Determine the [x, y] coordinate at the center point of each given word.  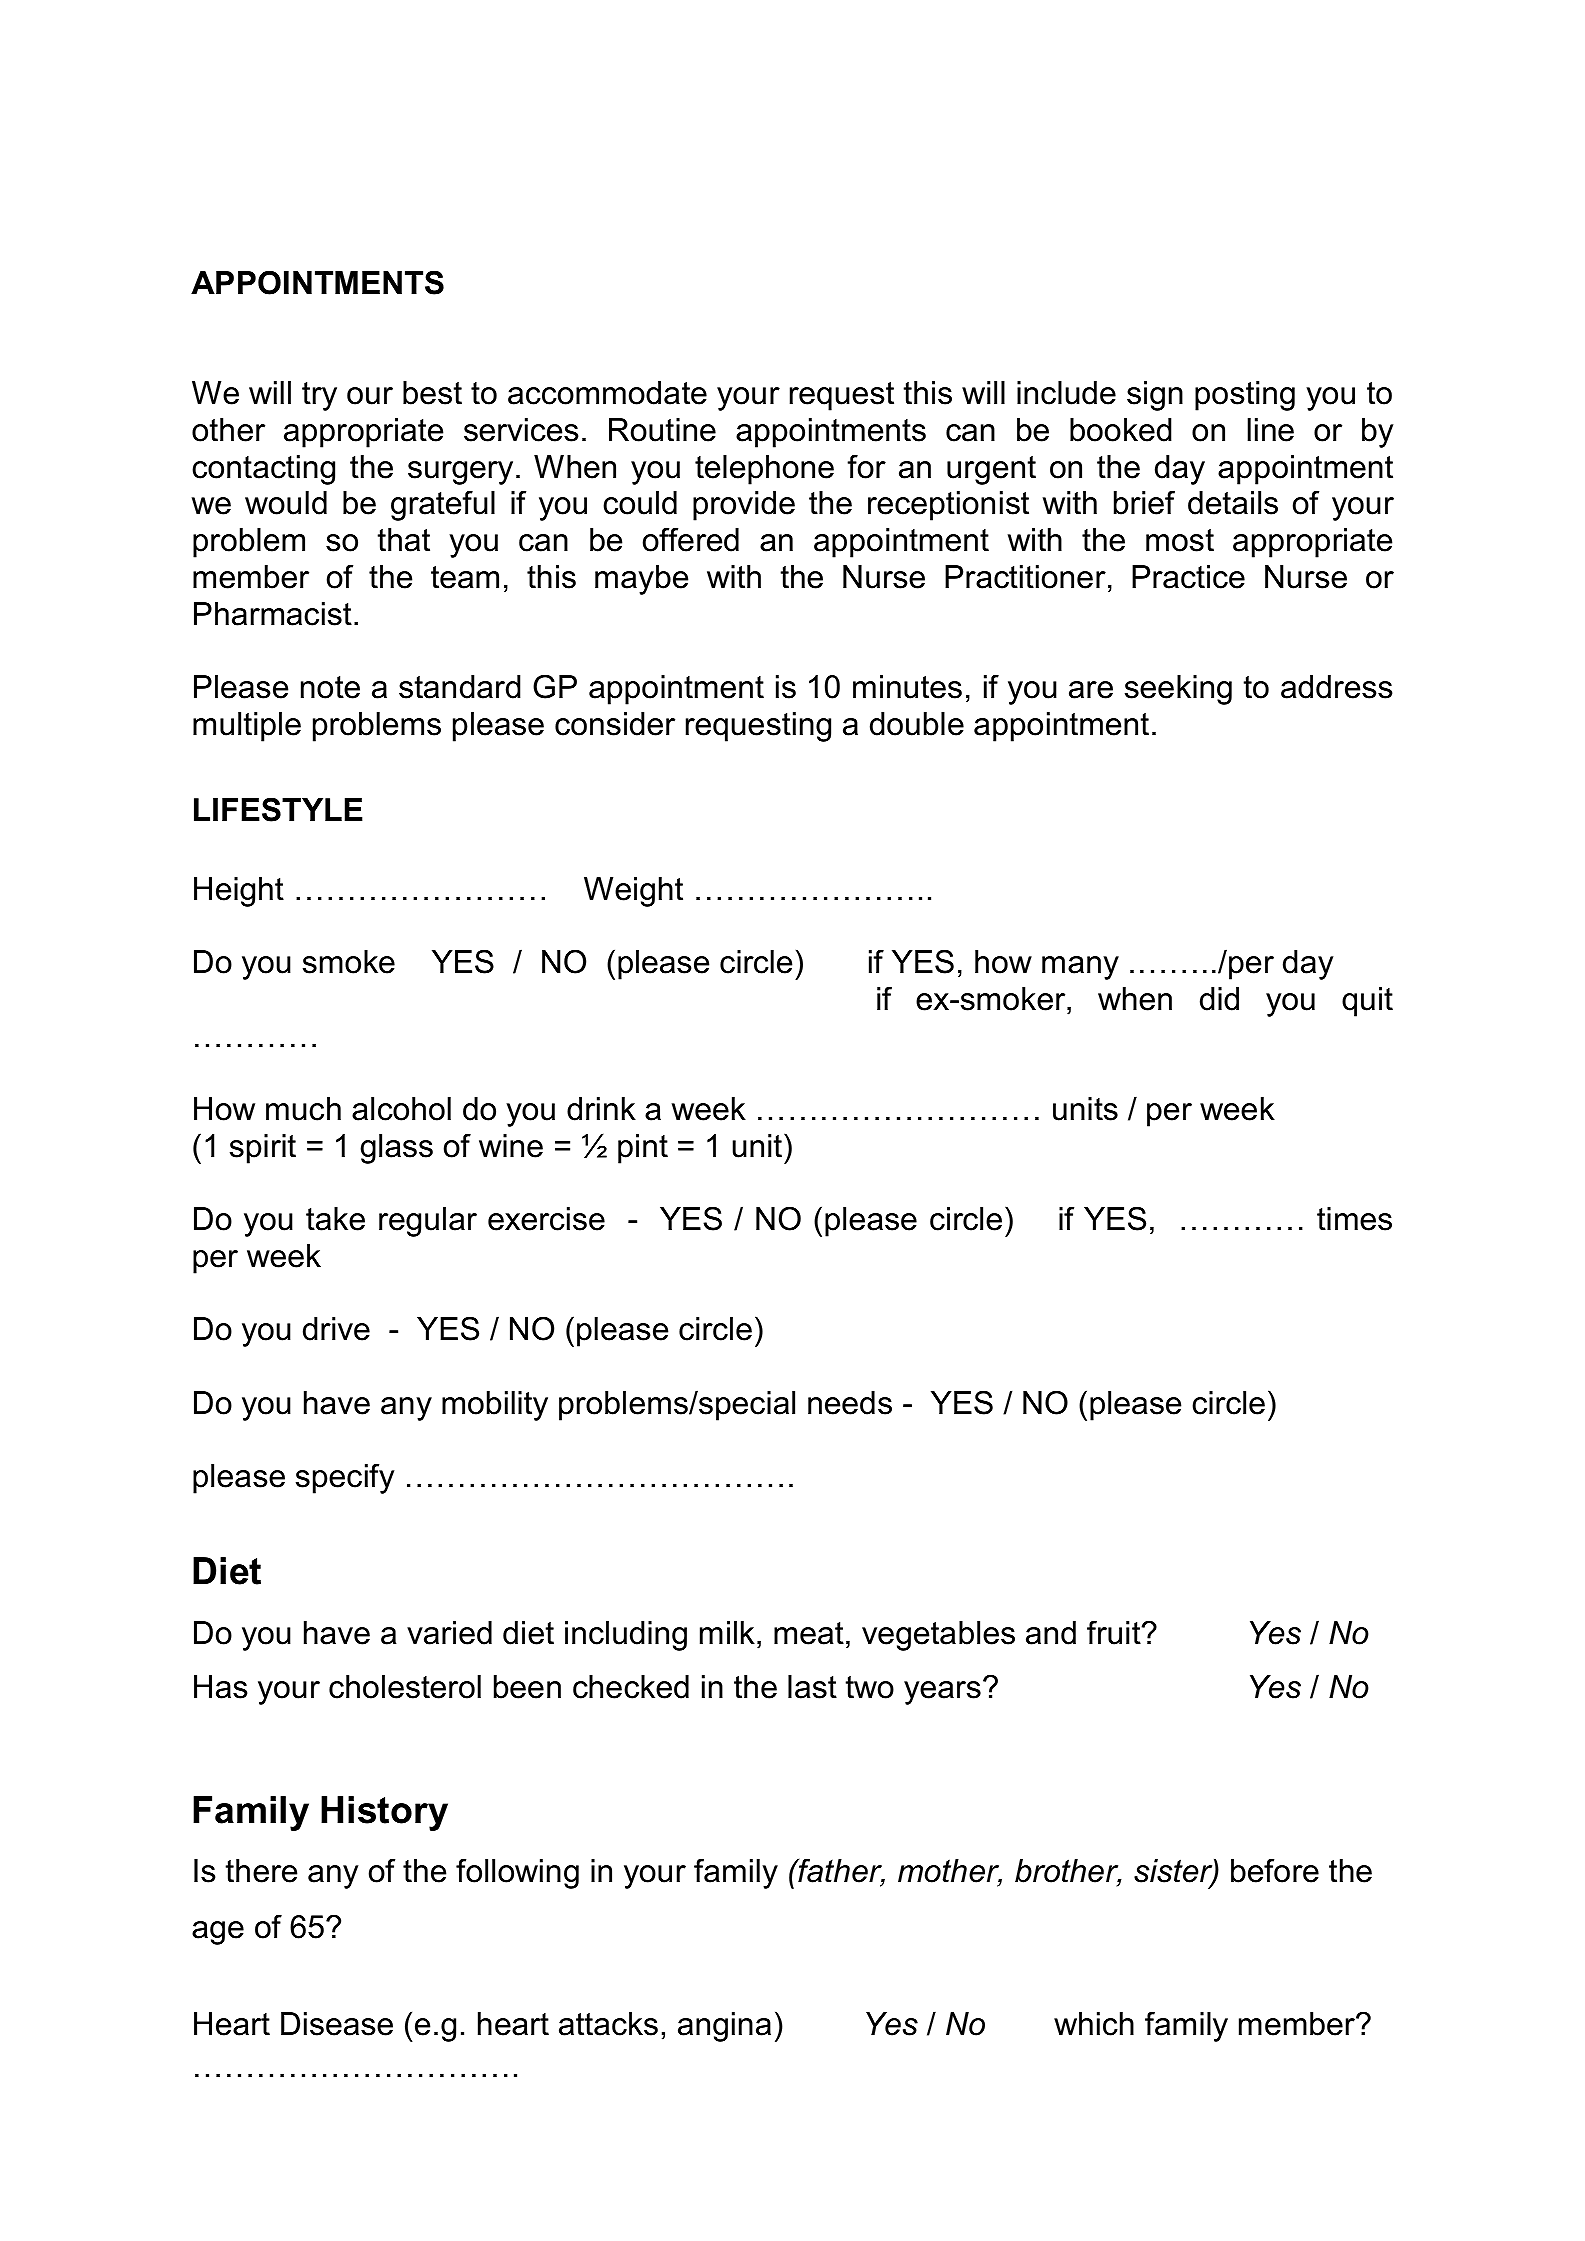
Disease [337, 2024]
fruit [1115, 1632]
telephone [764, 470]
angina [724, 2027]
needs [850, 1403]
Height [239, 892]
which [1094, 2024]
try [319, 396]
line [1270, 430]
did [1219, 999]
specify [345, 1478]
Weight [633, 892]
